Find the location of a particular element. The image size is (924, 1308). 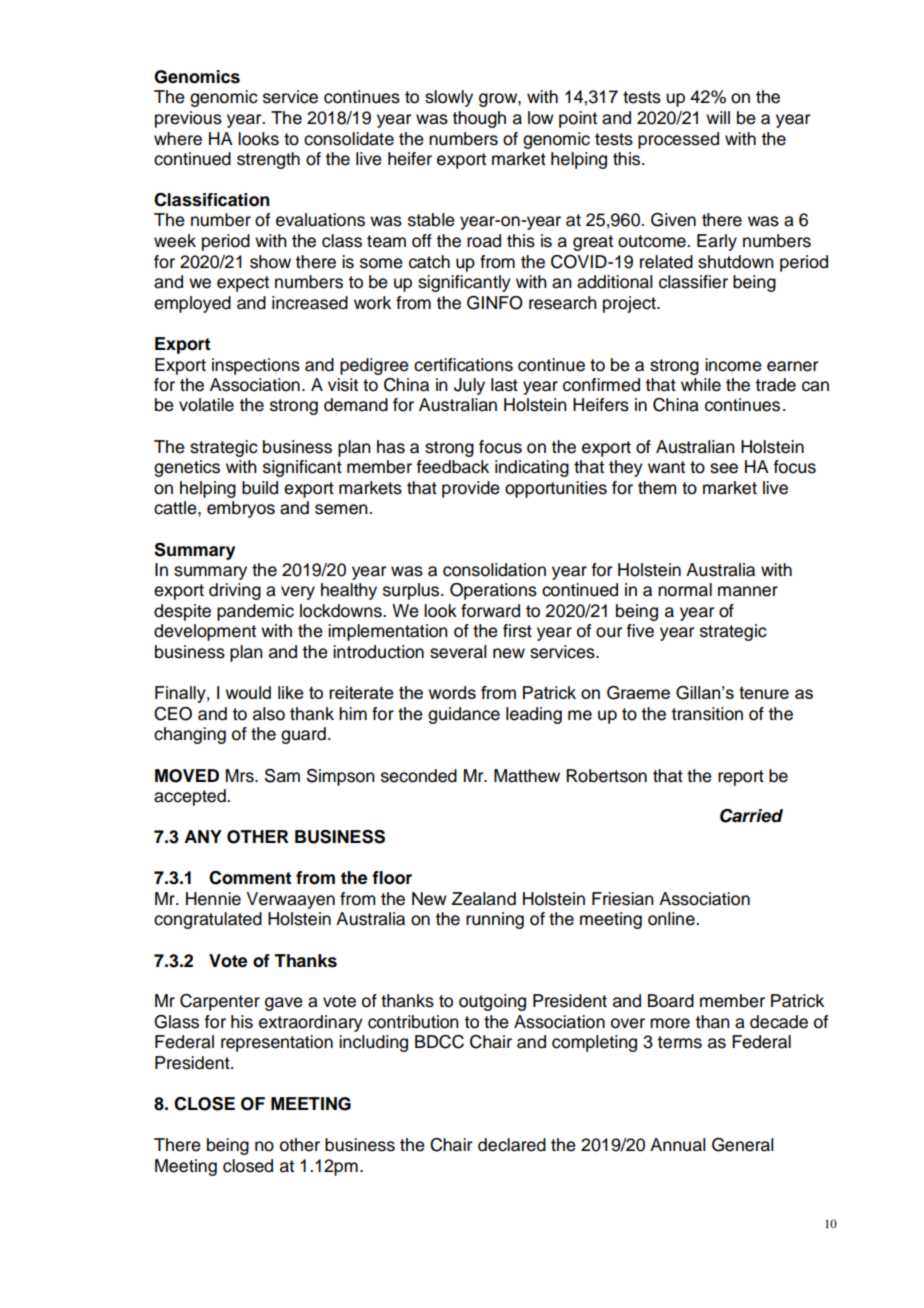

will is located at coordinates (718, 117).
